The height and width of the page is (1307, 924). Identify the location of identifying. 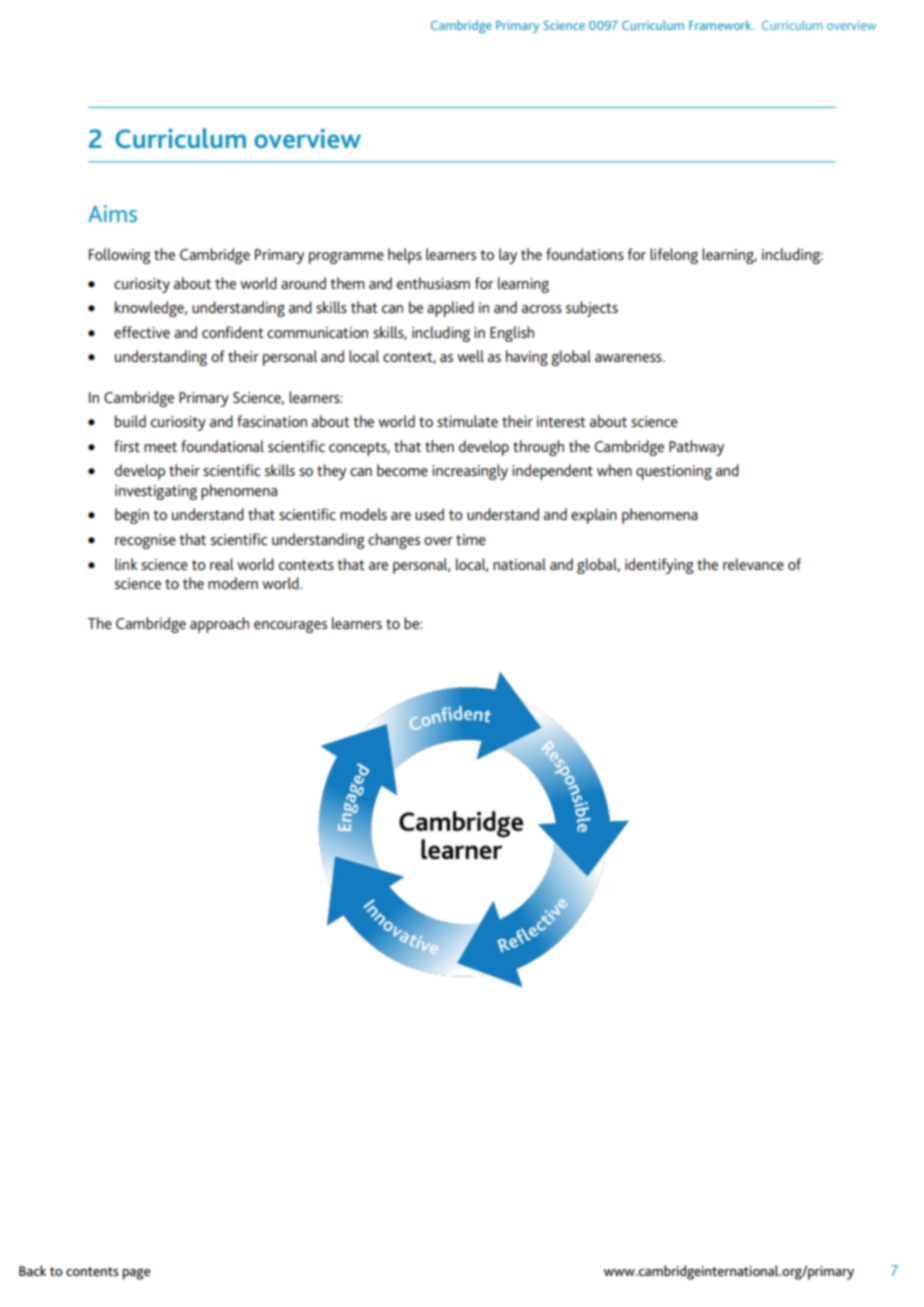
(659, 566).
